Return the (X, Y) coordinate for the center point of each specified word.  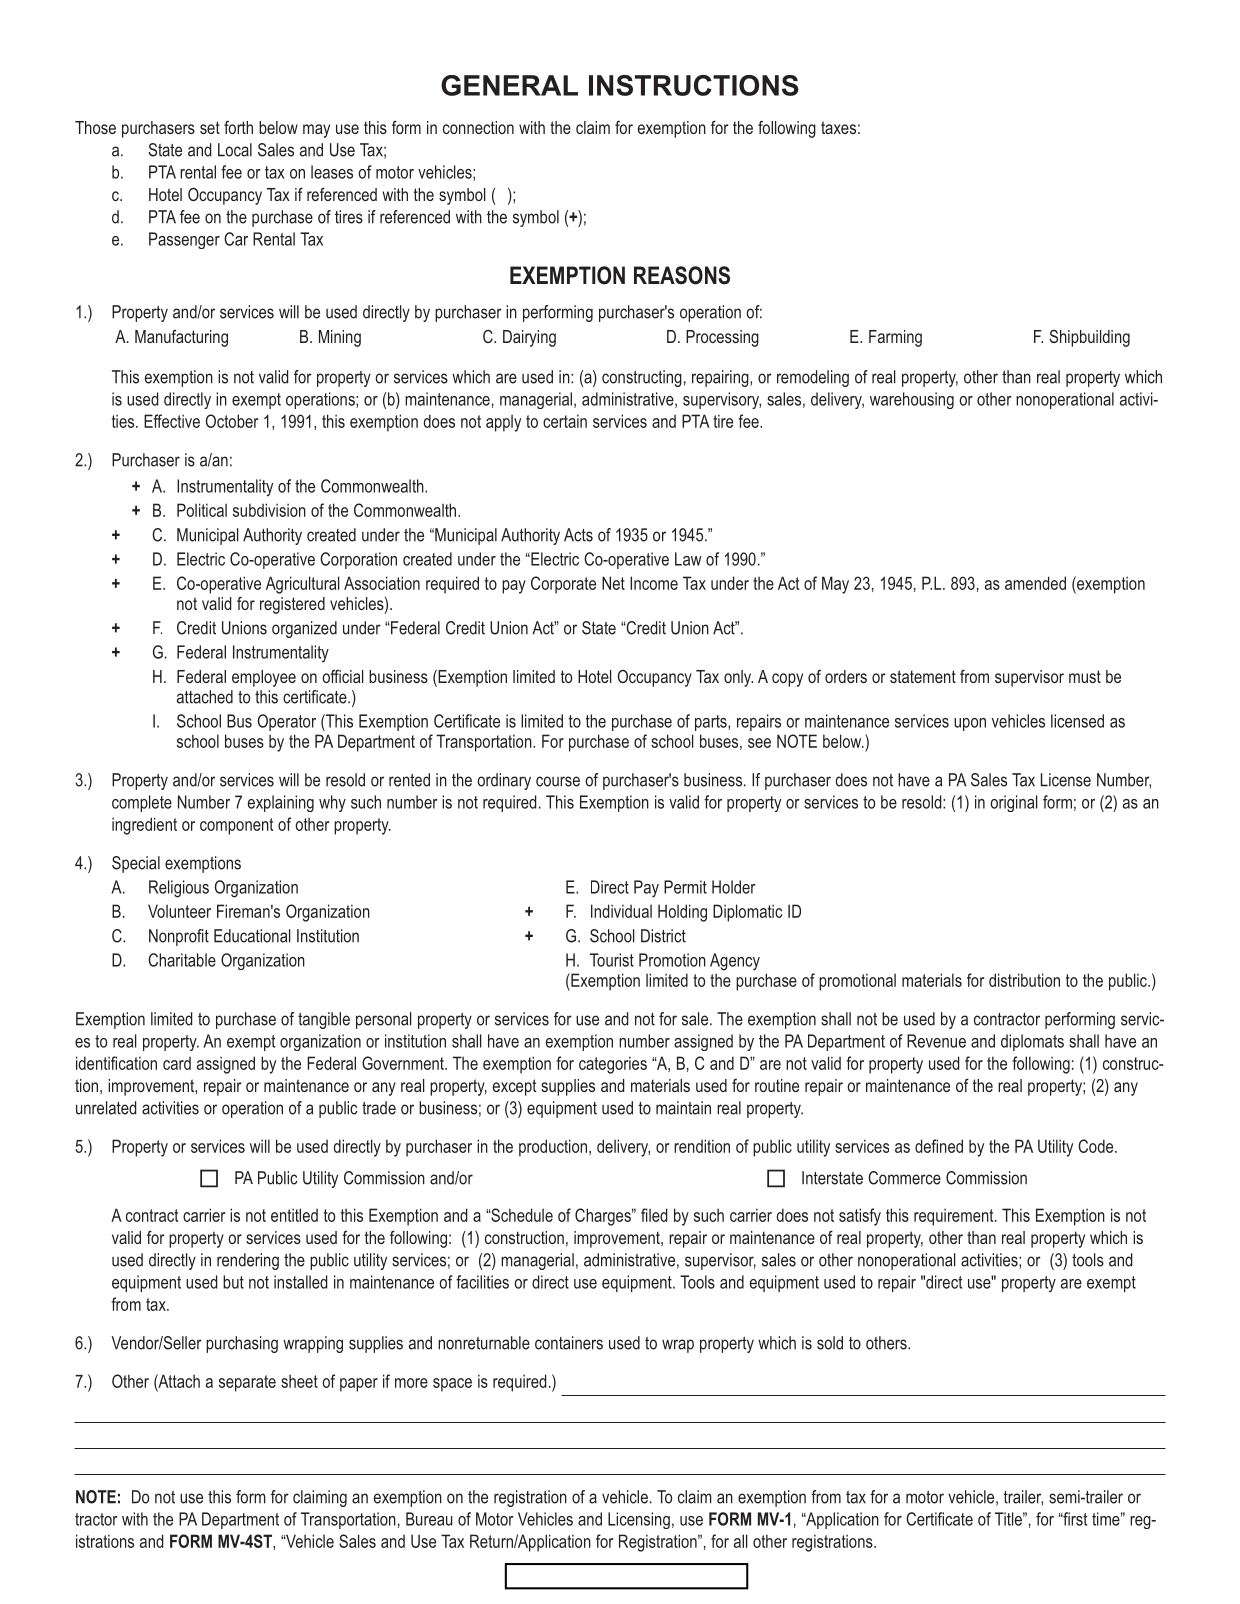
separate (247, 1383)
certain (565, 421)
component (236, 826)
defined (939, 1146)
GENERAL (509, 85)
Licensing (639, 1520)
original (1014, 803)
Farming (895, 338)
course (558, 781)
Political (202, 510)
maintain (683, 1108)
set (210, 127)
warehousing (912, 400)
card (177, 1063)
